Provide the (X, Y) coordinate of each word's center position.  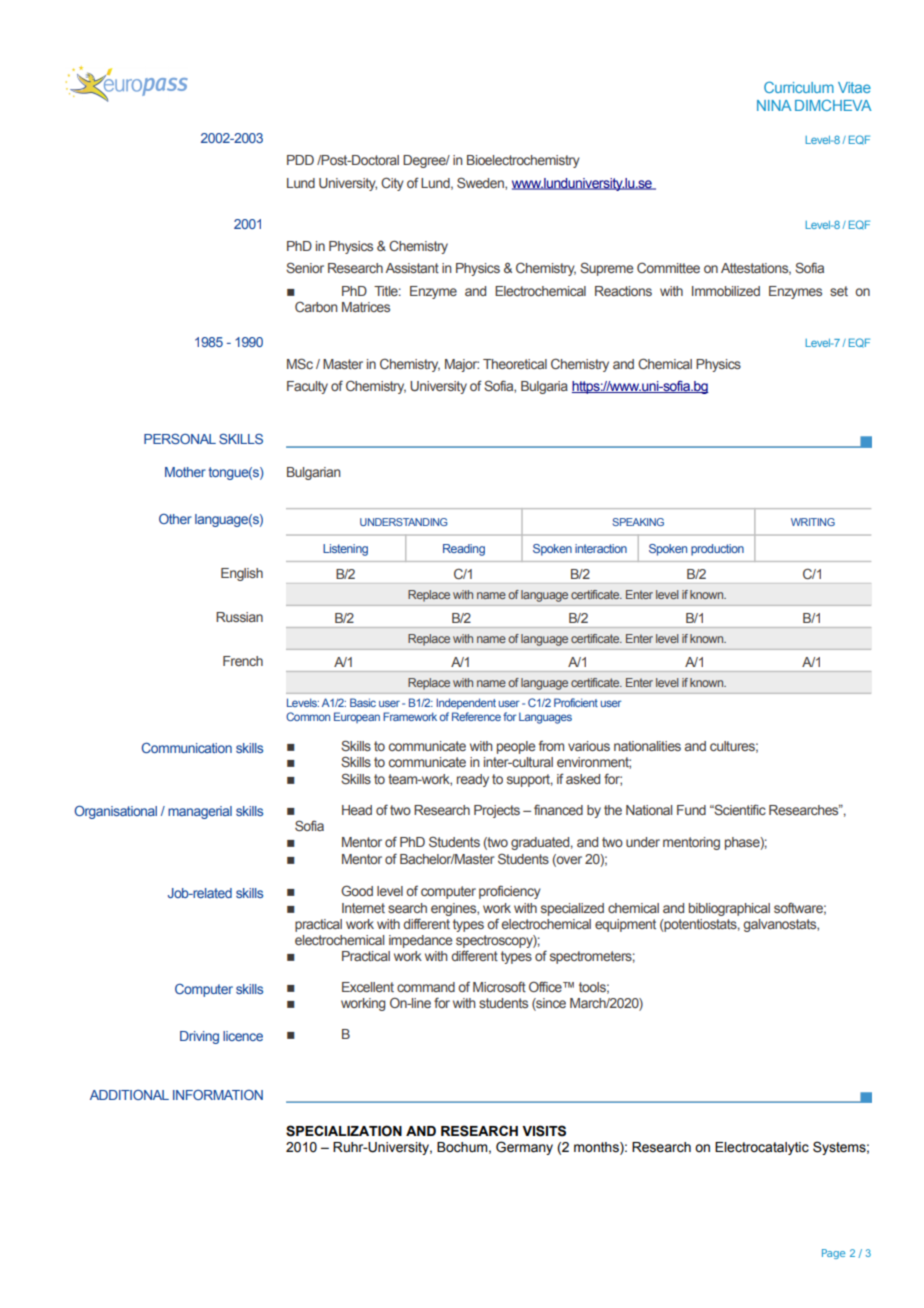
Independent (466, 704)
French (243, 661)
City (392, 184)
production (717, 550)
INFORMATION (218, 1095)
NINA (774, 105)
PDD (300, 160)
